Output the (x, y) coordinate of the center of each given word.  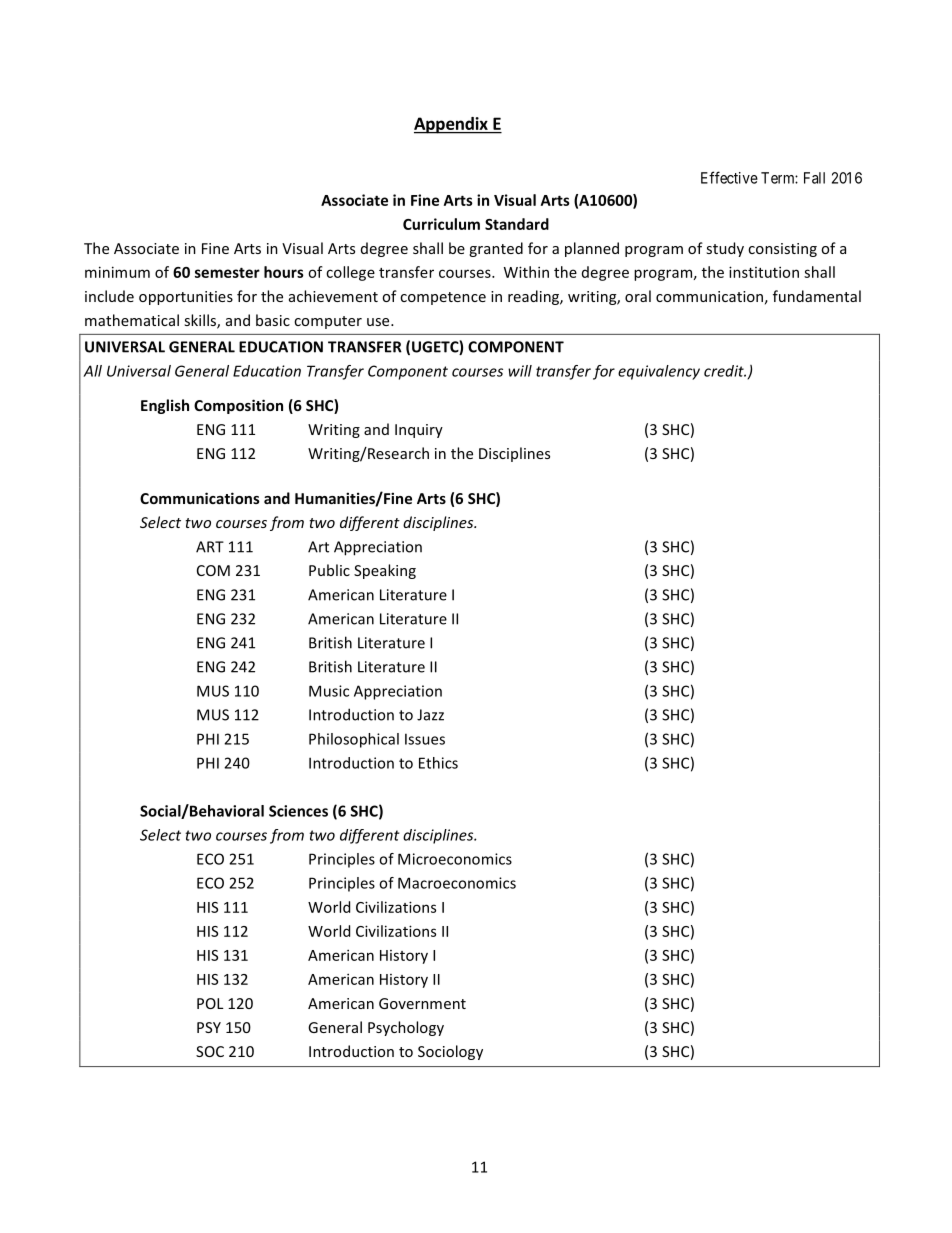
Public (329, 570)
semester (227, 272)
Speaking (385, 571)
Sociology (450, 1052)
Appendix (452, 125)
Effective (729, 177)
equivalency (659, 372)
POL (210, 1003)
